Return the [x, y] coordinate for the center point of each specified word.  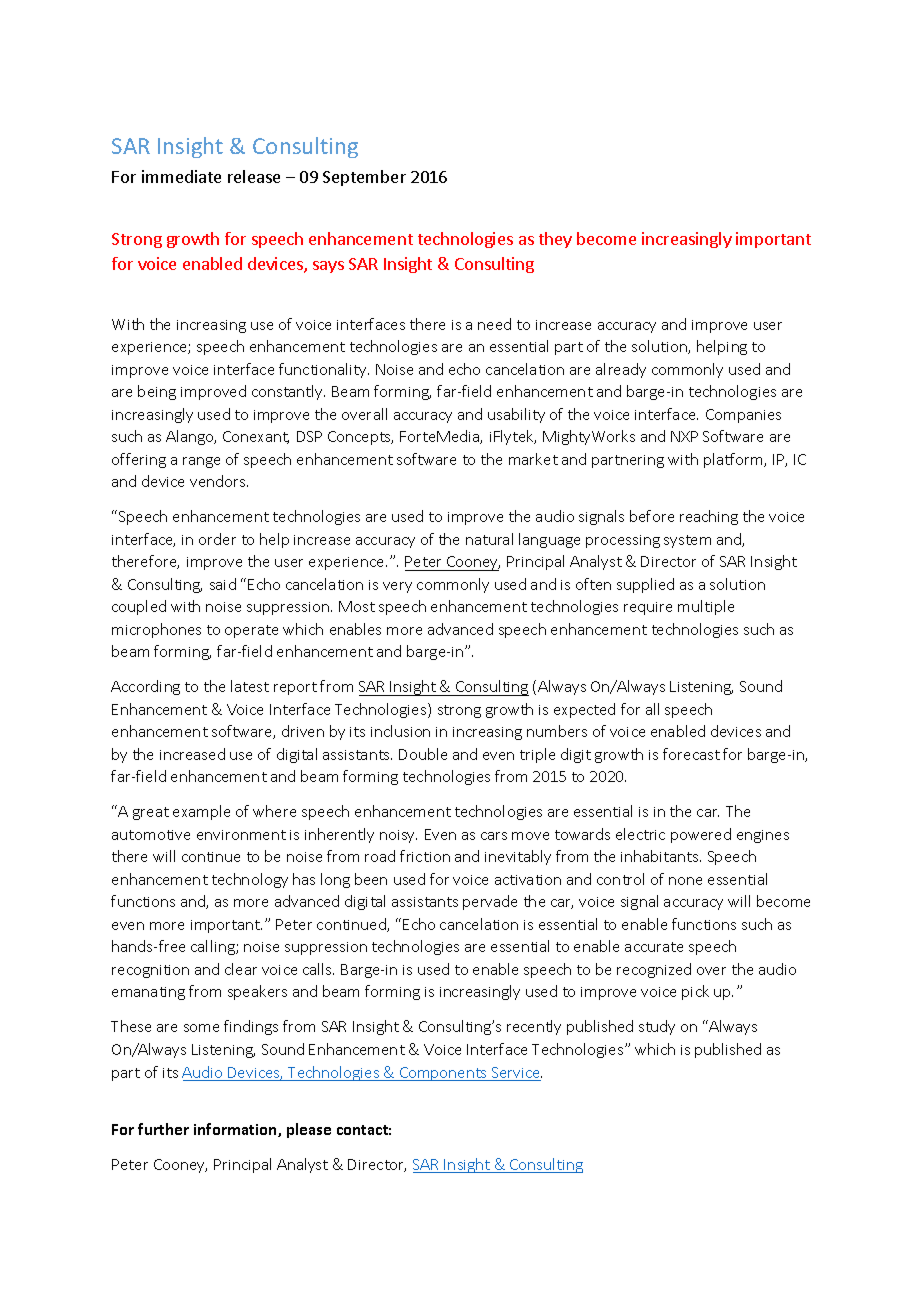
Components [443, 1074]
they [555, 240]
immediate [181, 176]
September [364, 178]
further [163, 1129]
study [657, 1027]
